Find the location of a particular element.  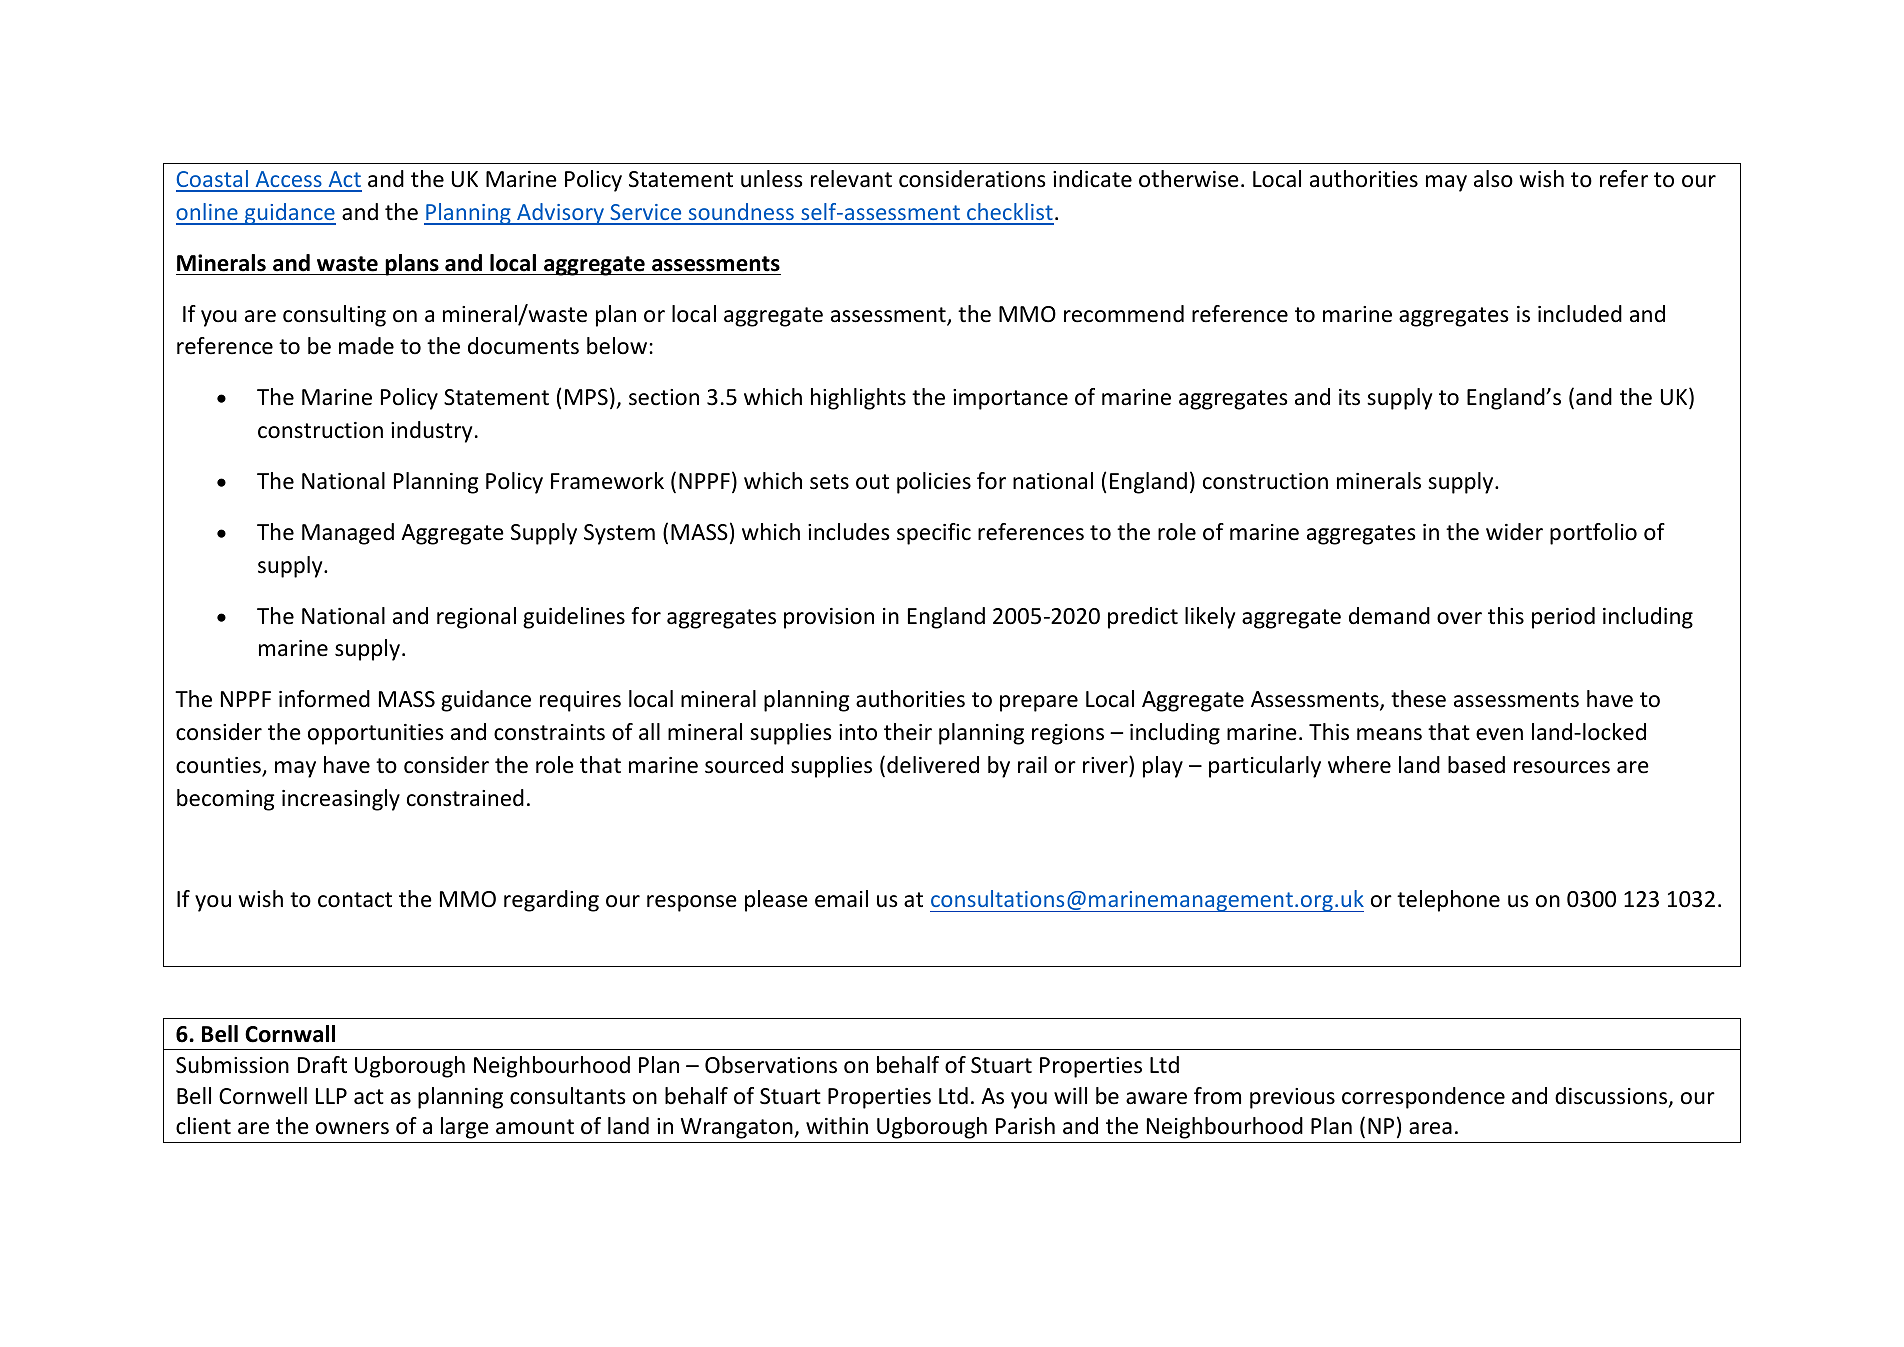

relevant is located at coordinates (851, 179).
